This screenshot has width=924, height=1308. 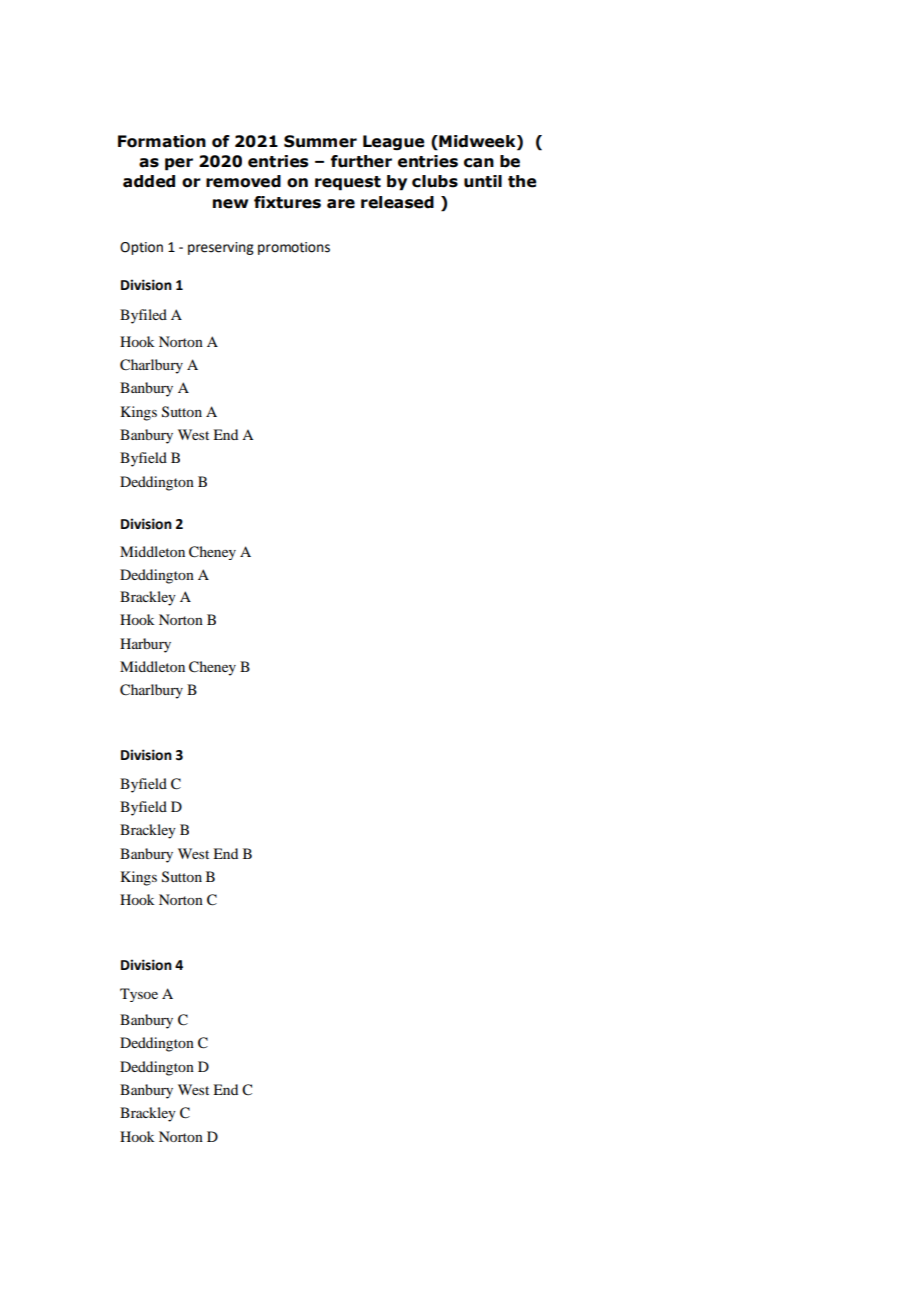 I want to click on Summer, so click(x=320, y=141).
